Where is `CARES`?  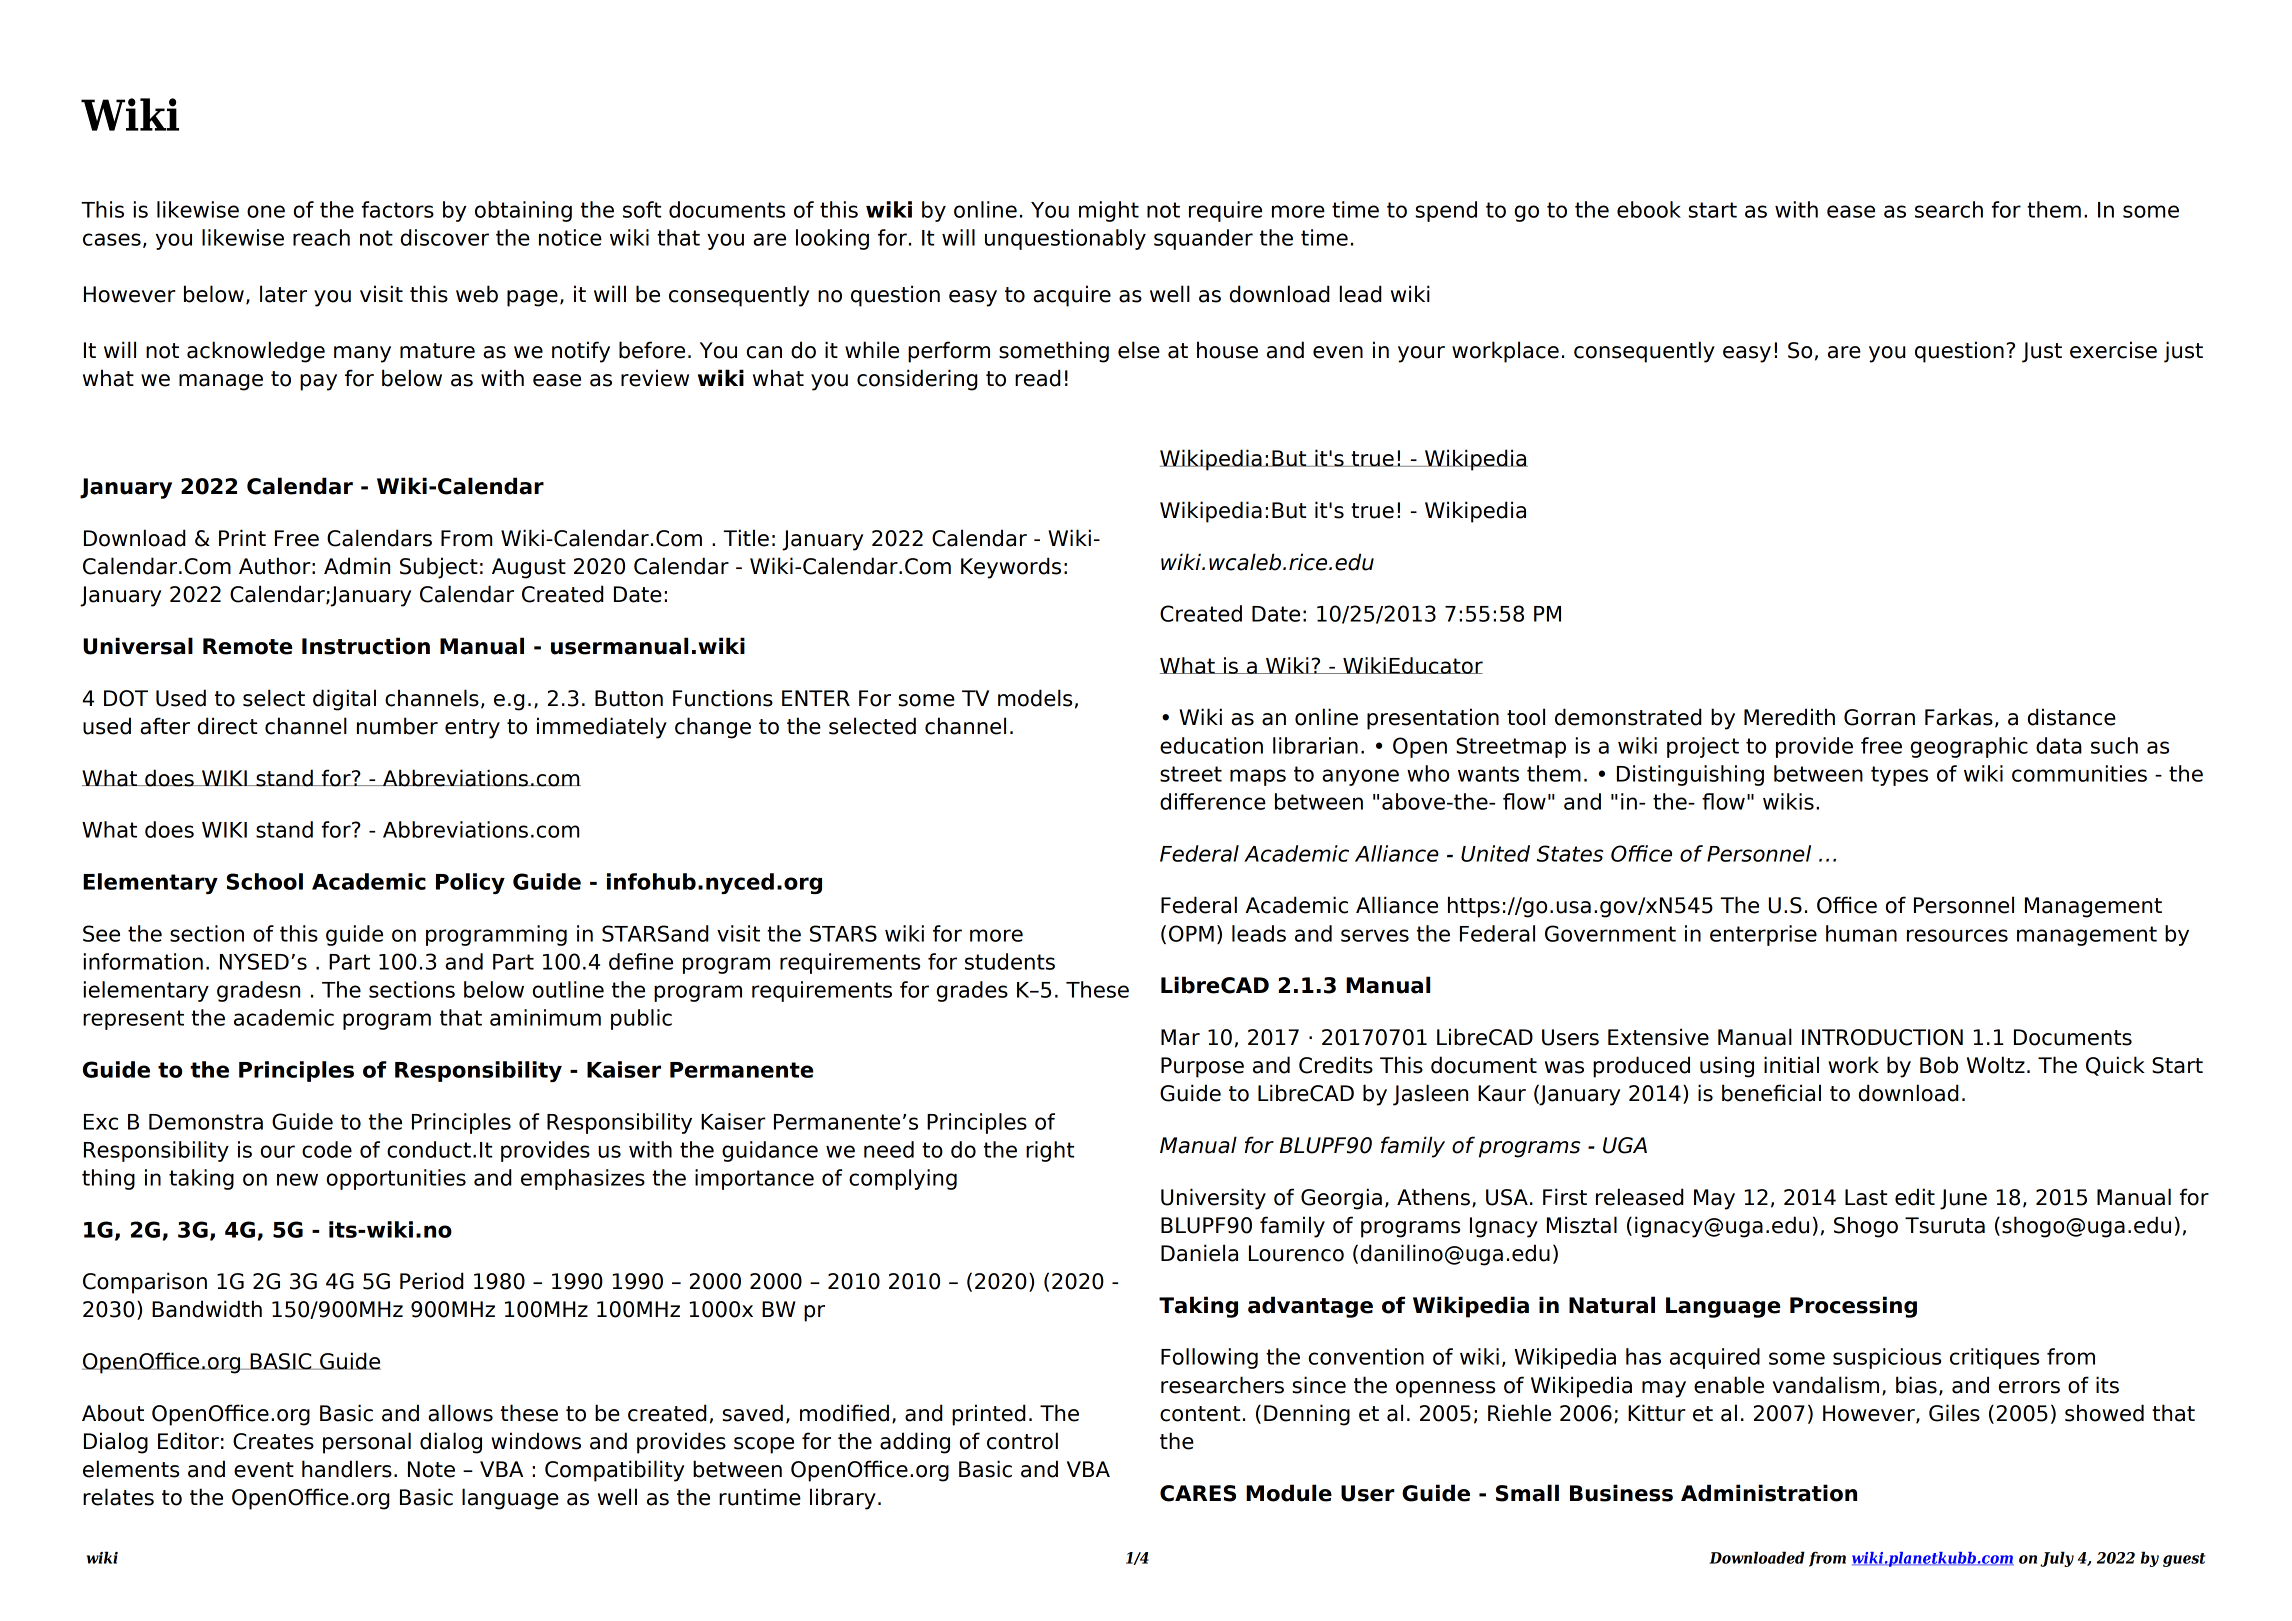 CARES is located at coordinates (1198, 1493).
